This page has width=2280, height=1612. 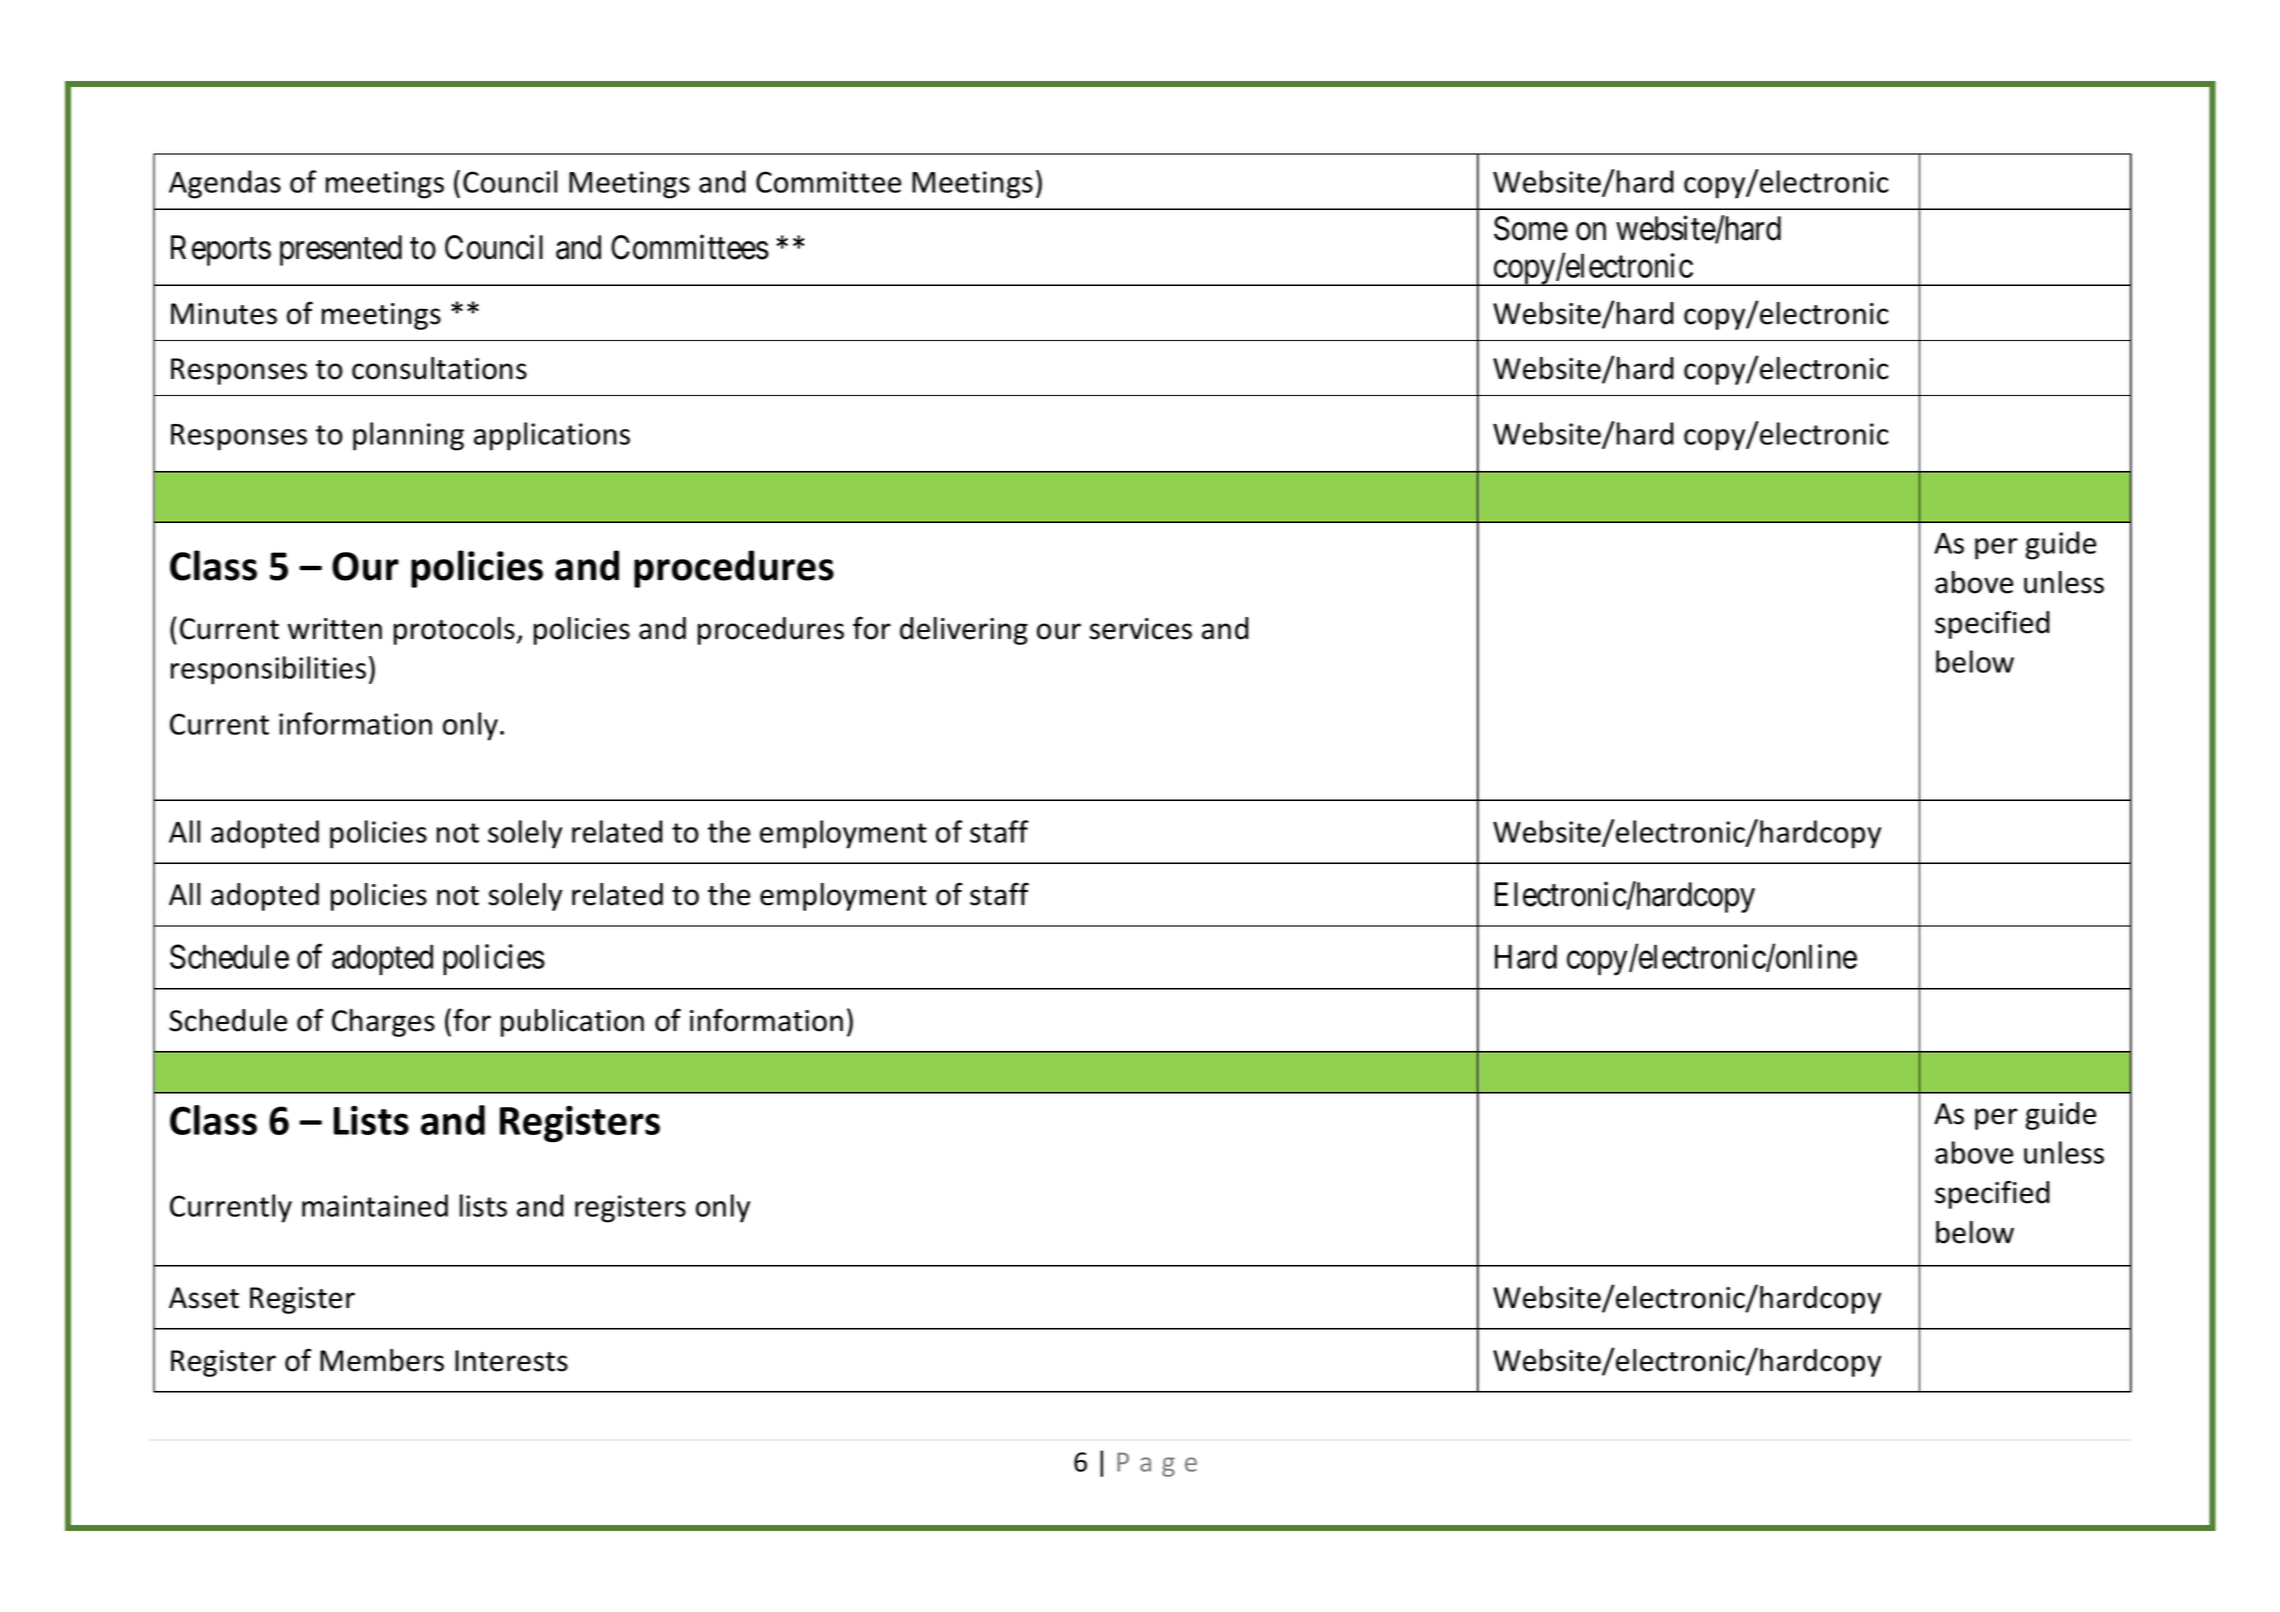 I want to click on delivering, so click(x=964, y=631).
